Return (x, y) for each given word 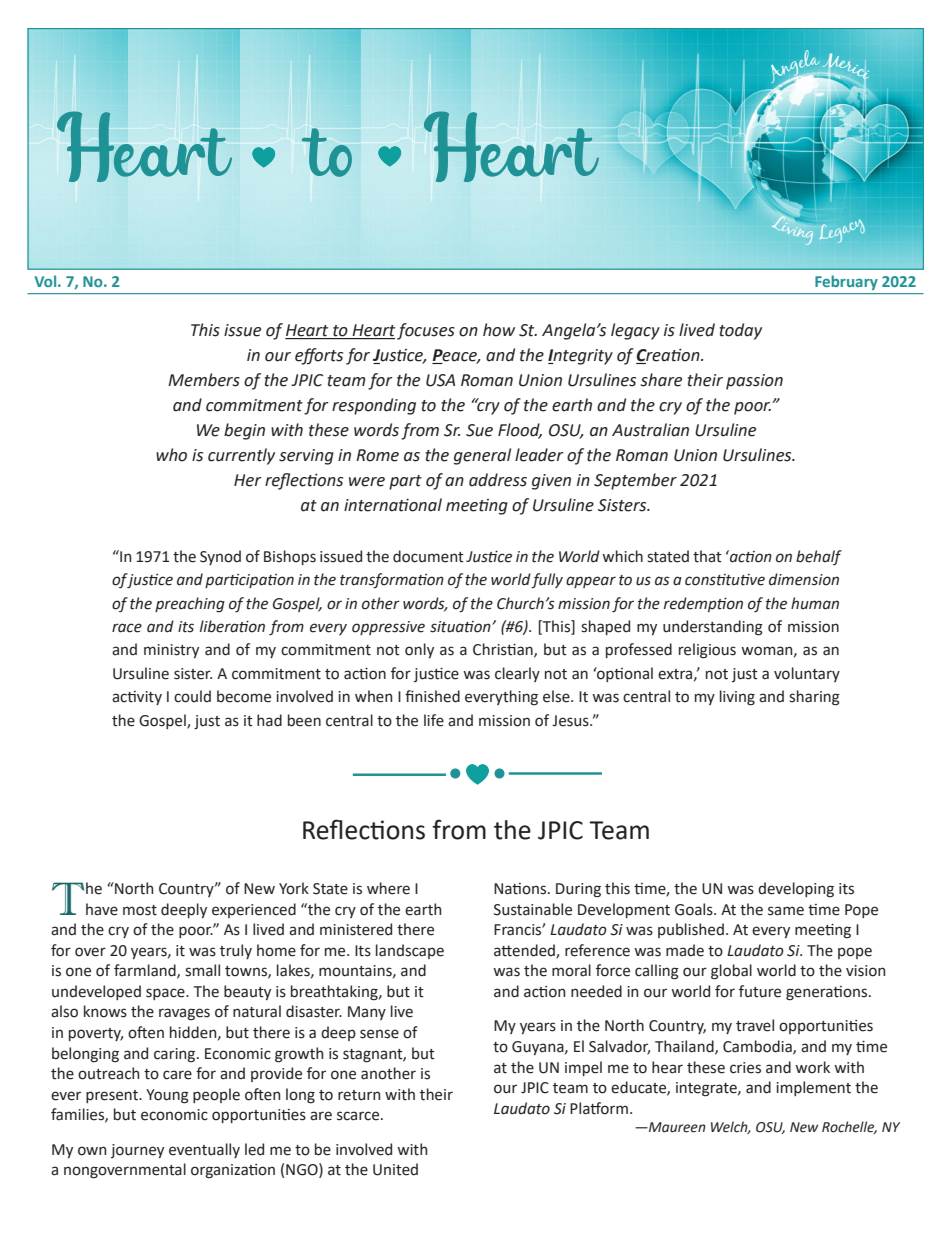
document (428, 556)
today (741, 331)
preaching (190, 605)
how (499, 330)
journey (137, 1151)
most (140, 910)
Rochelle (849, 1127)
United (395, 1169)
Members (204, 380)
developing (796, 890)
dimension (804, 579)
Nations (521, 889)
